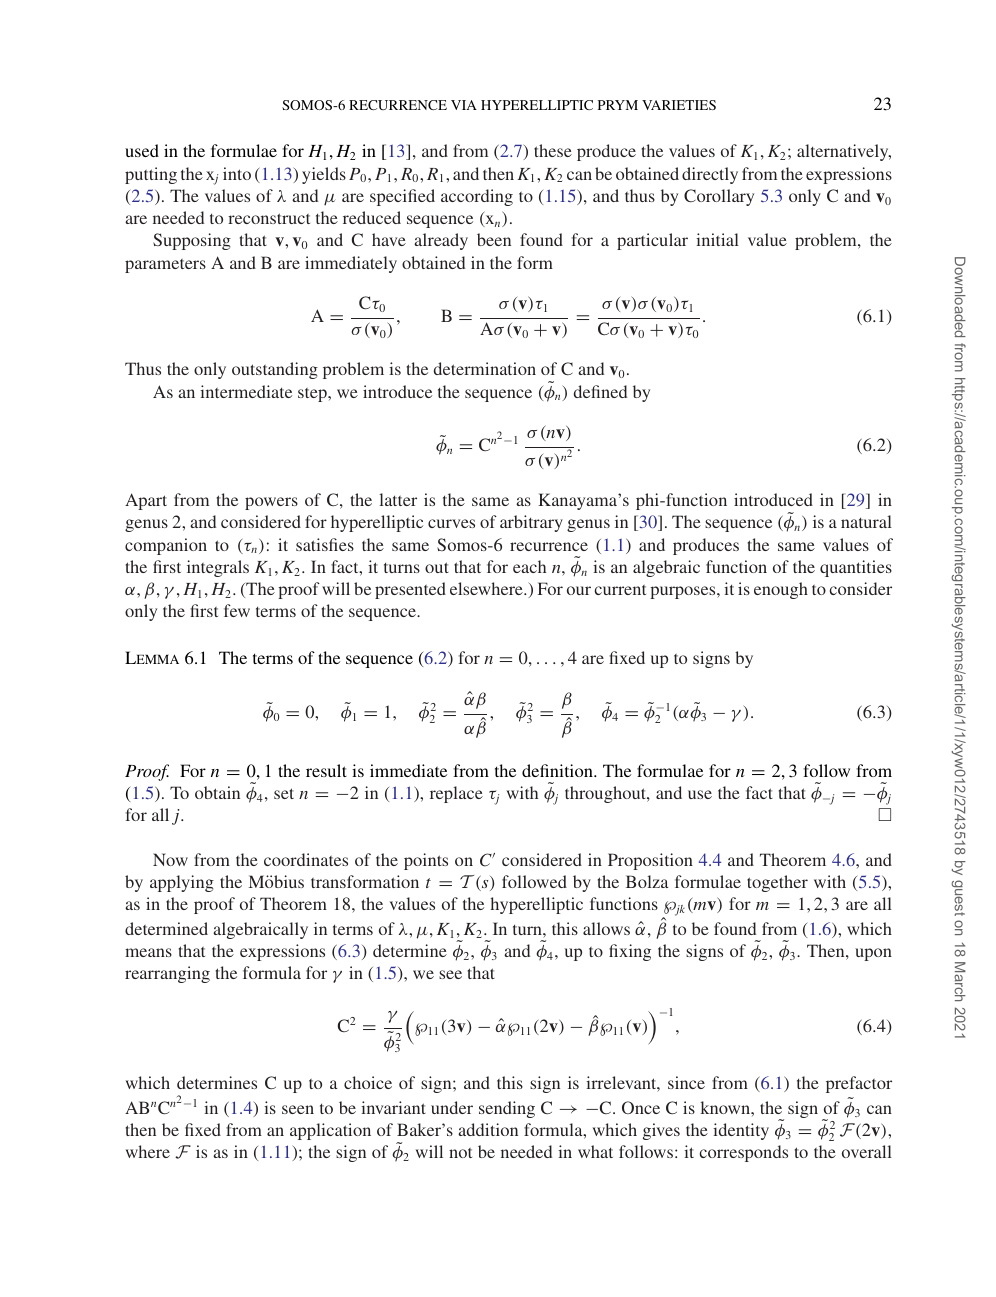 This image has width=996, height=1297. I want to click on outstanding, so click(275, 370).
